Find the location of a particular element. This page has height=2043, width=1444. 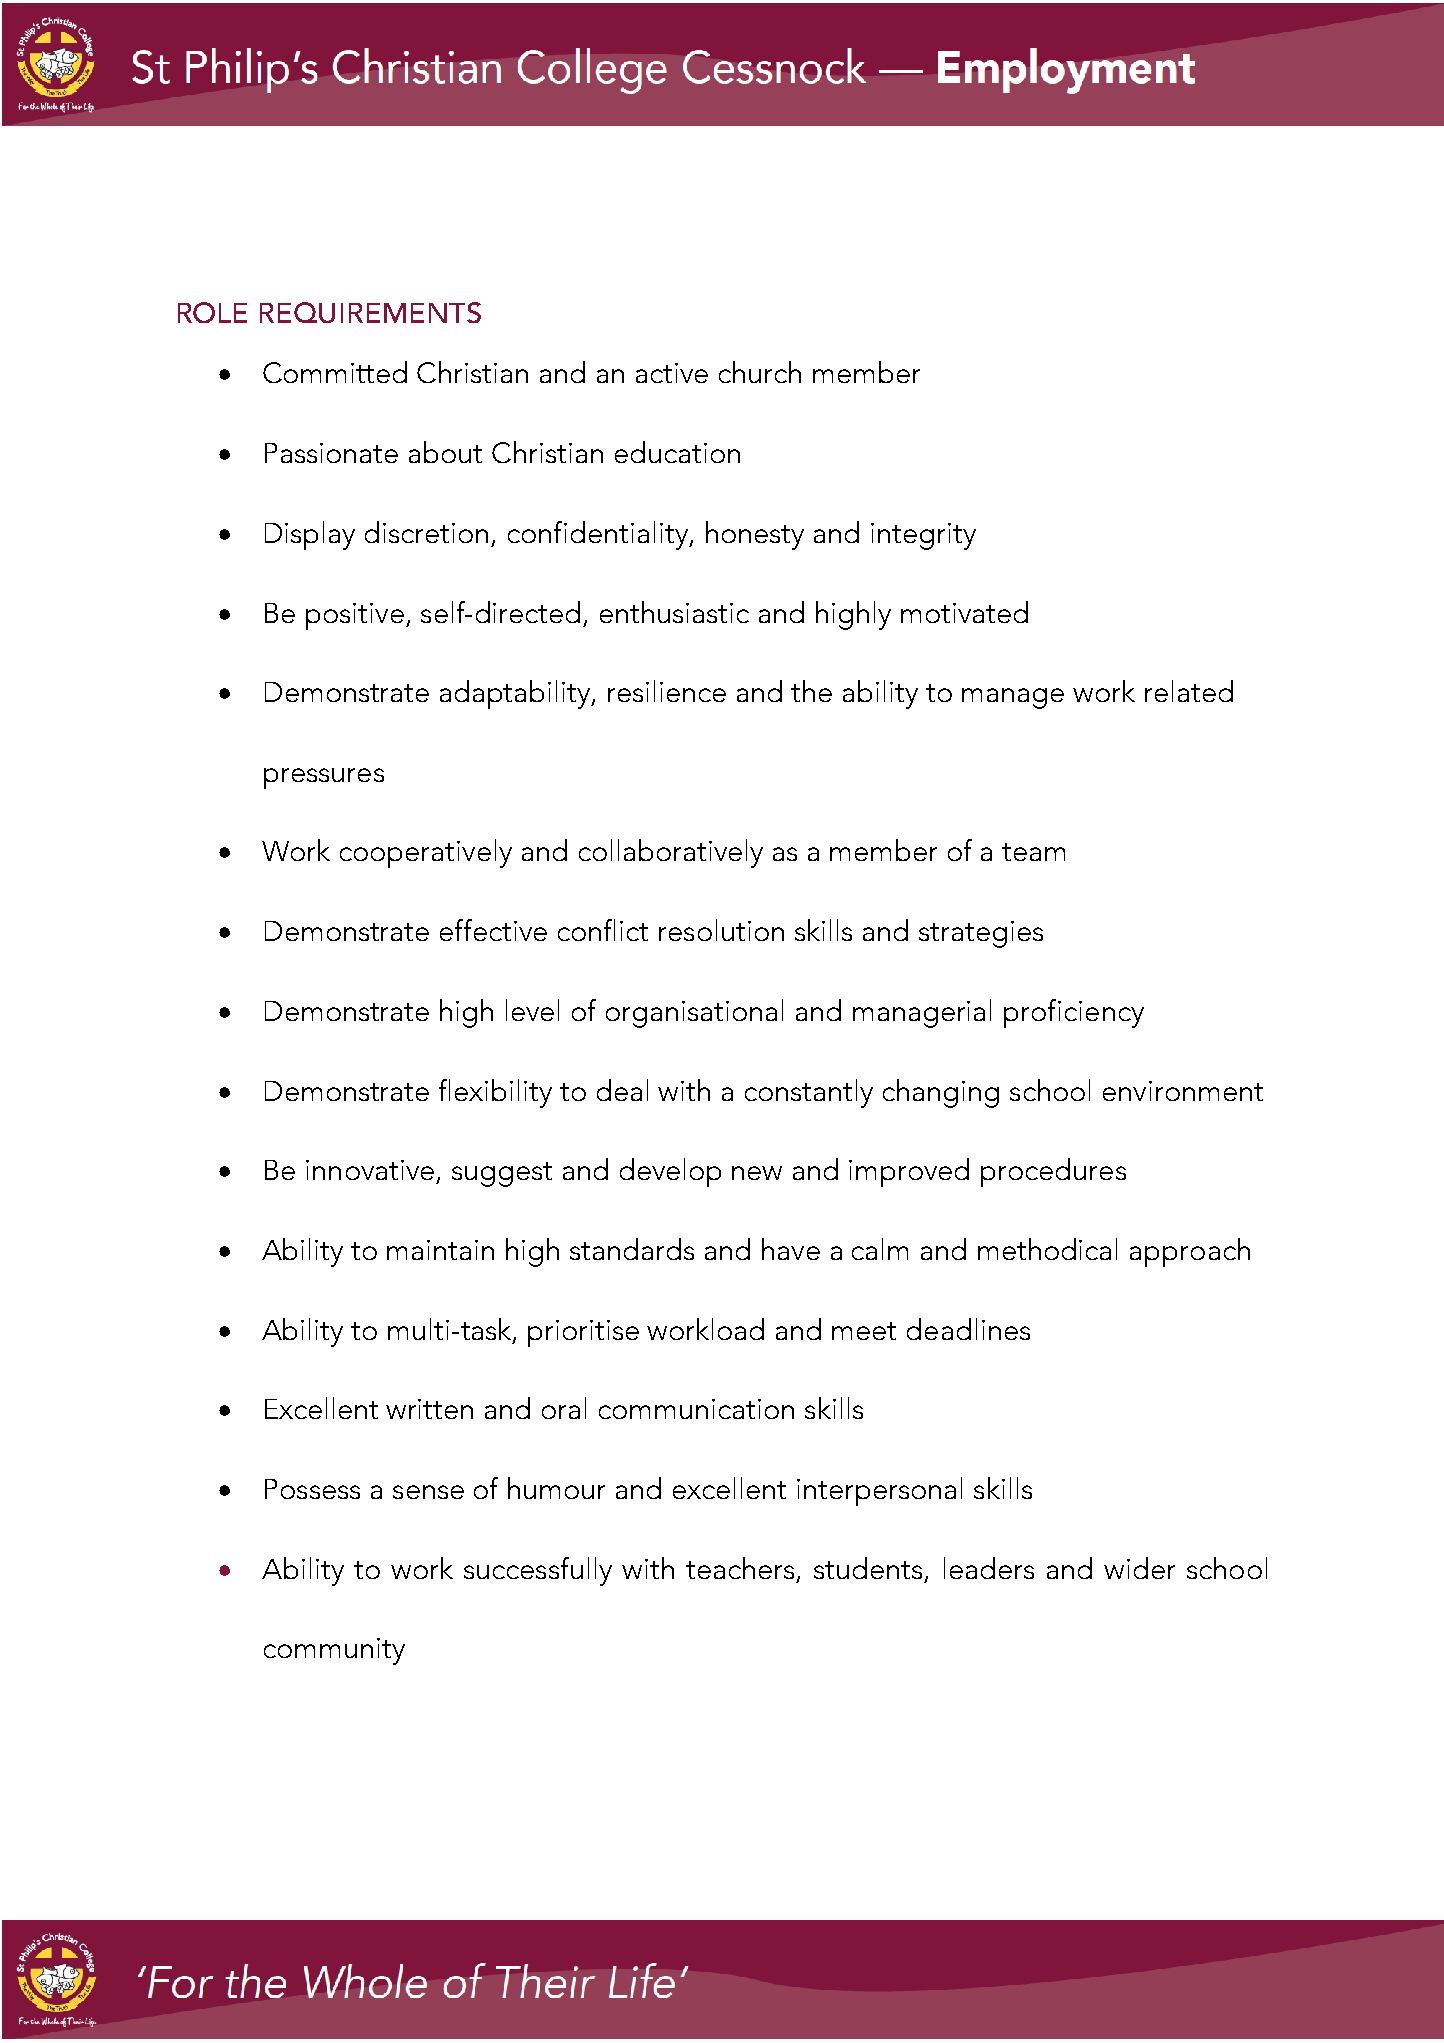

develop is located at coordinates (670, 1172).
